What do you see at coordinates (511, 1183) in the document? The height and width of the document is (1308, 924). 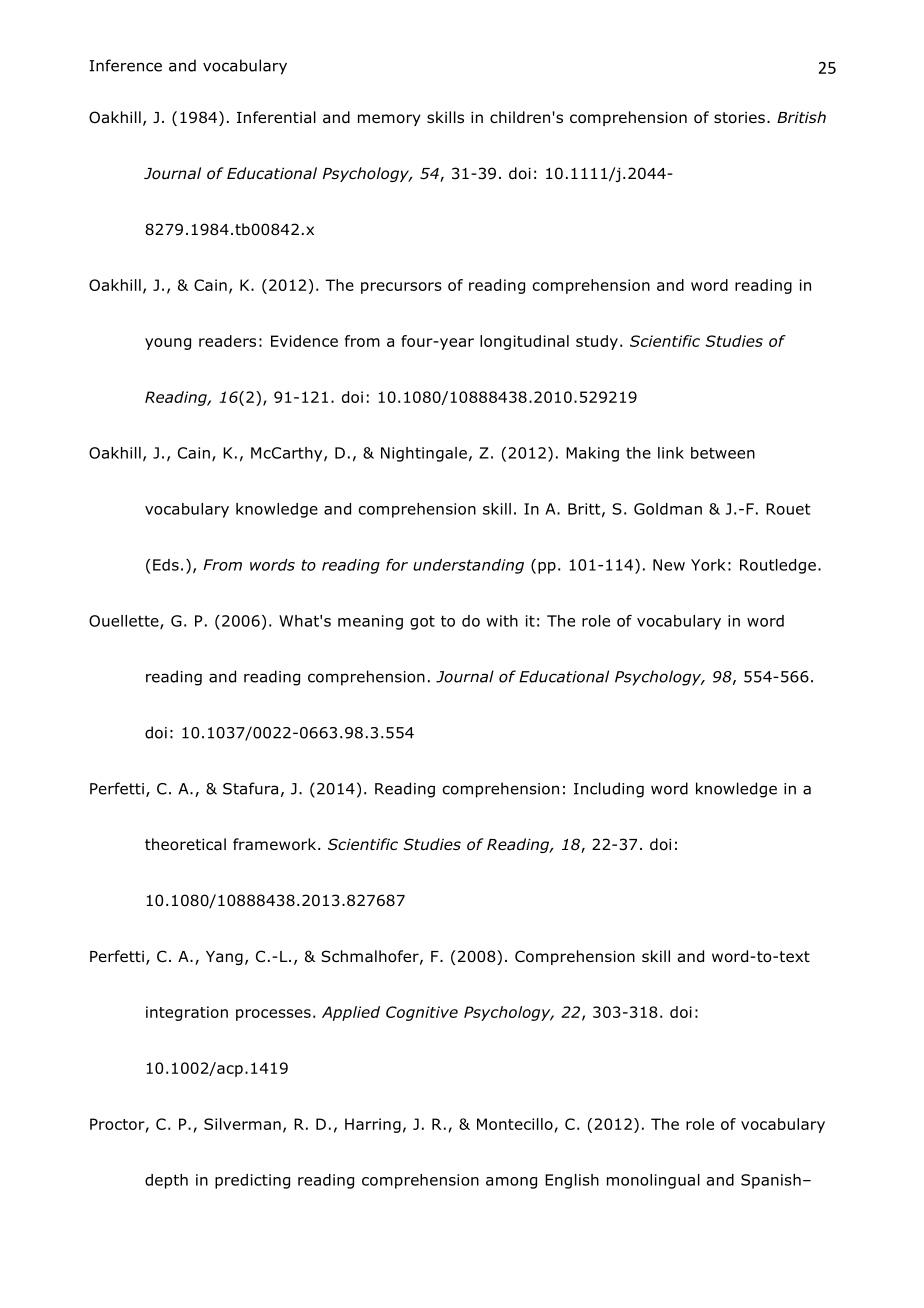 I see `among` at bounding box center [511, 1183].
